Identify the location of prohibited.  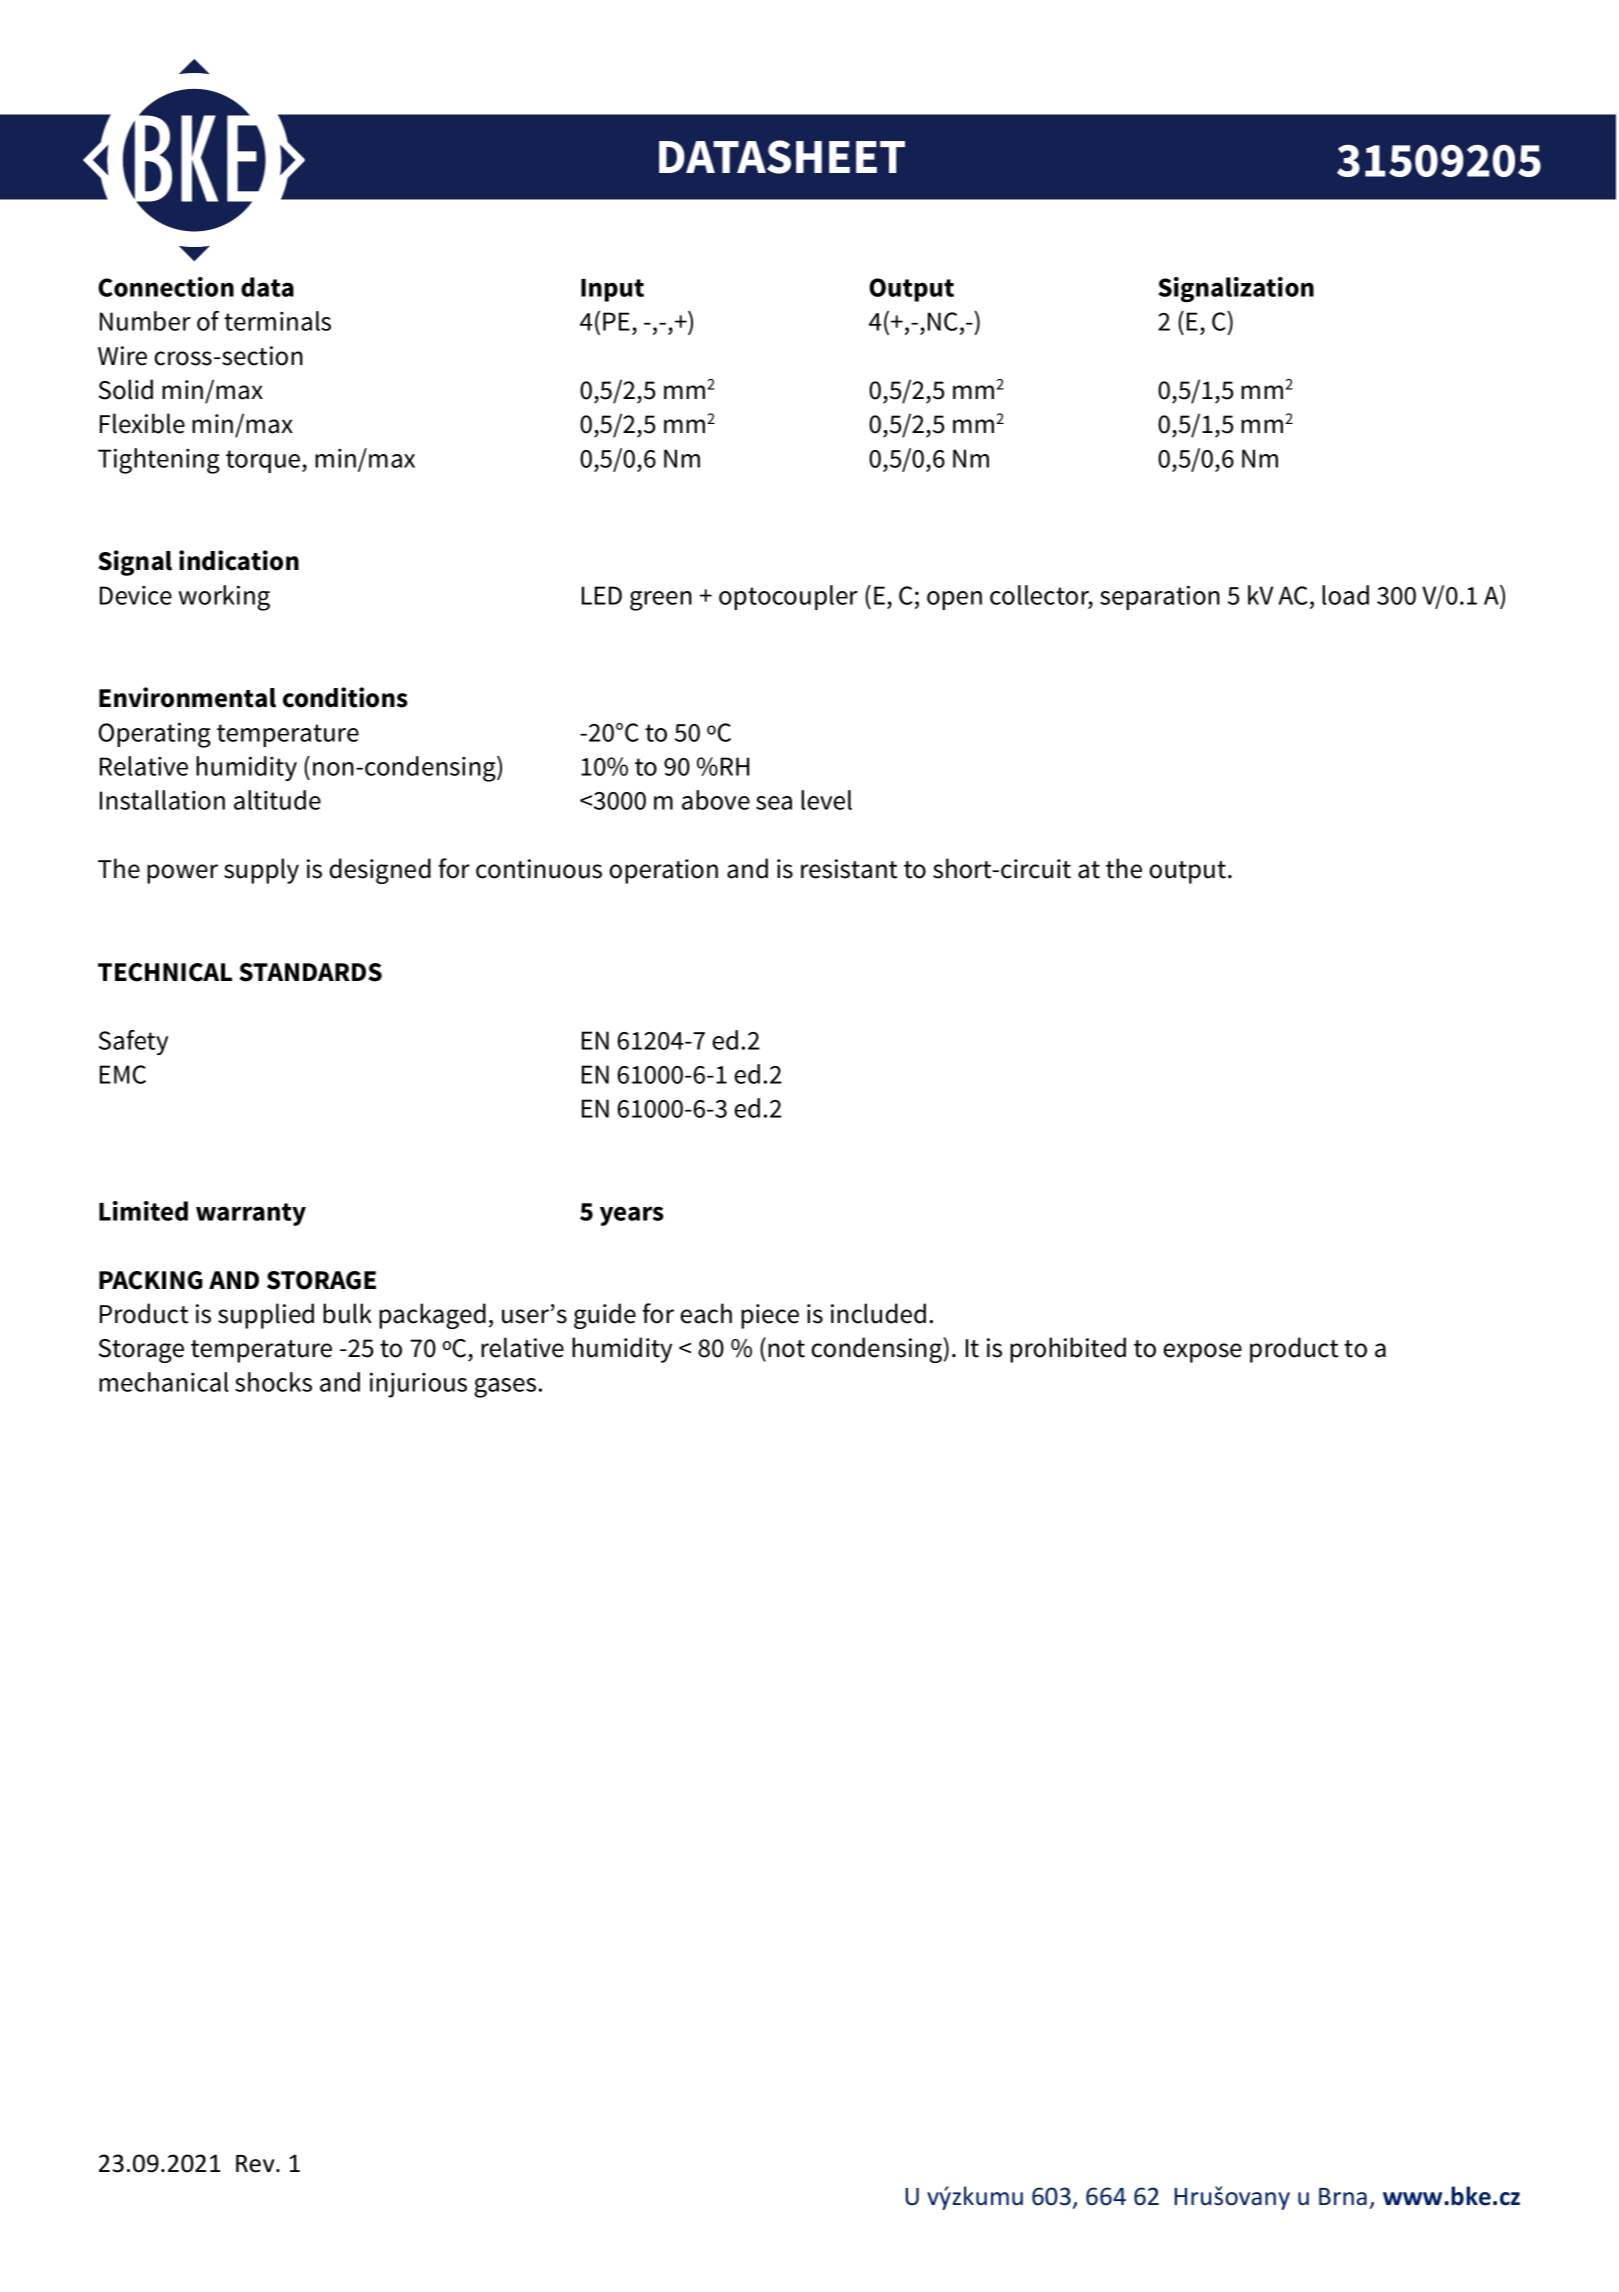
(1068, 1350).
